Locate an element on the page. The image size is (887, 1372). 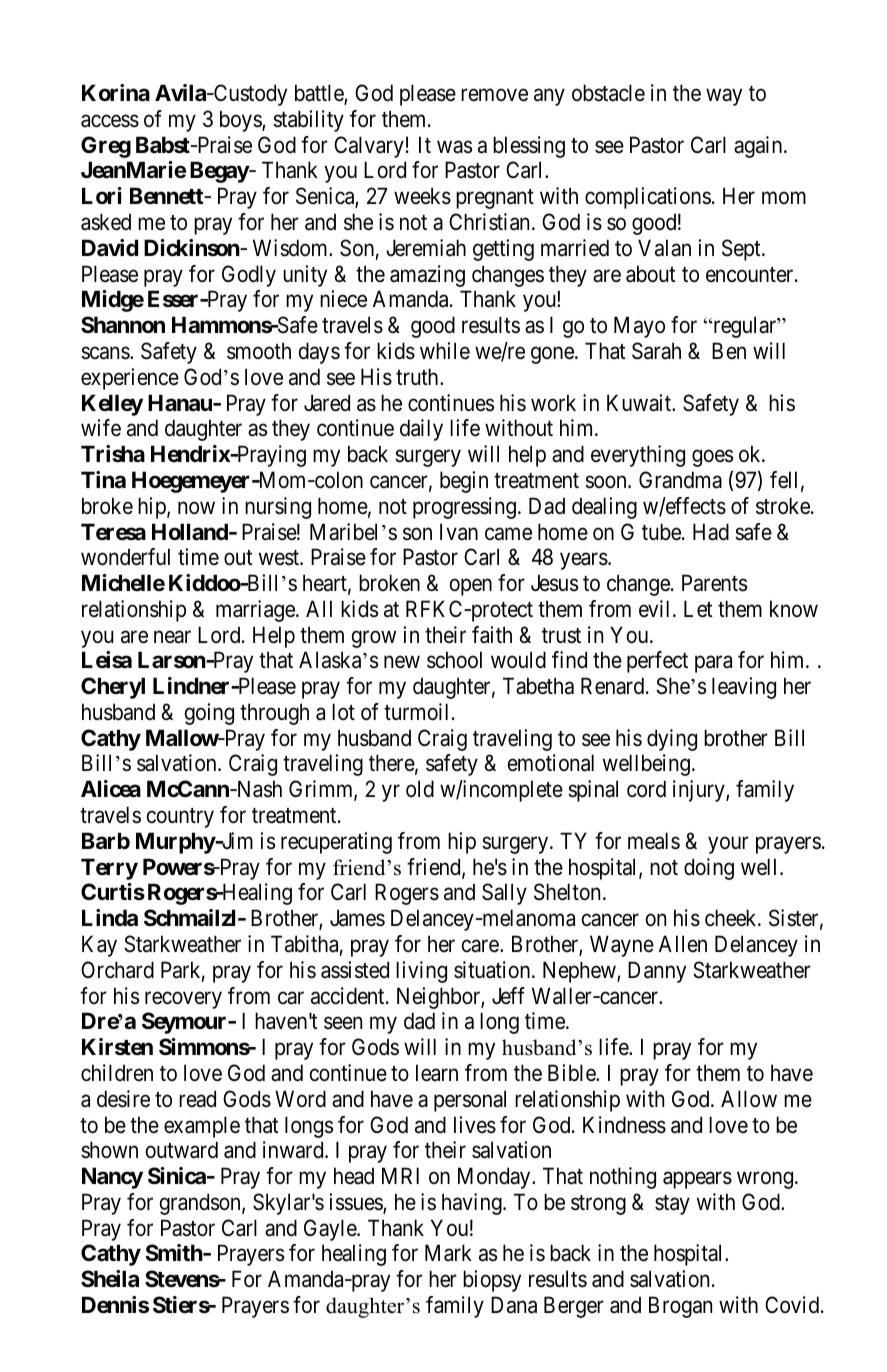
goes is located at coordinates (712, 458).
